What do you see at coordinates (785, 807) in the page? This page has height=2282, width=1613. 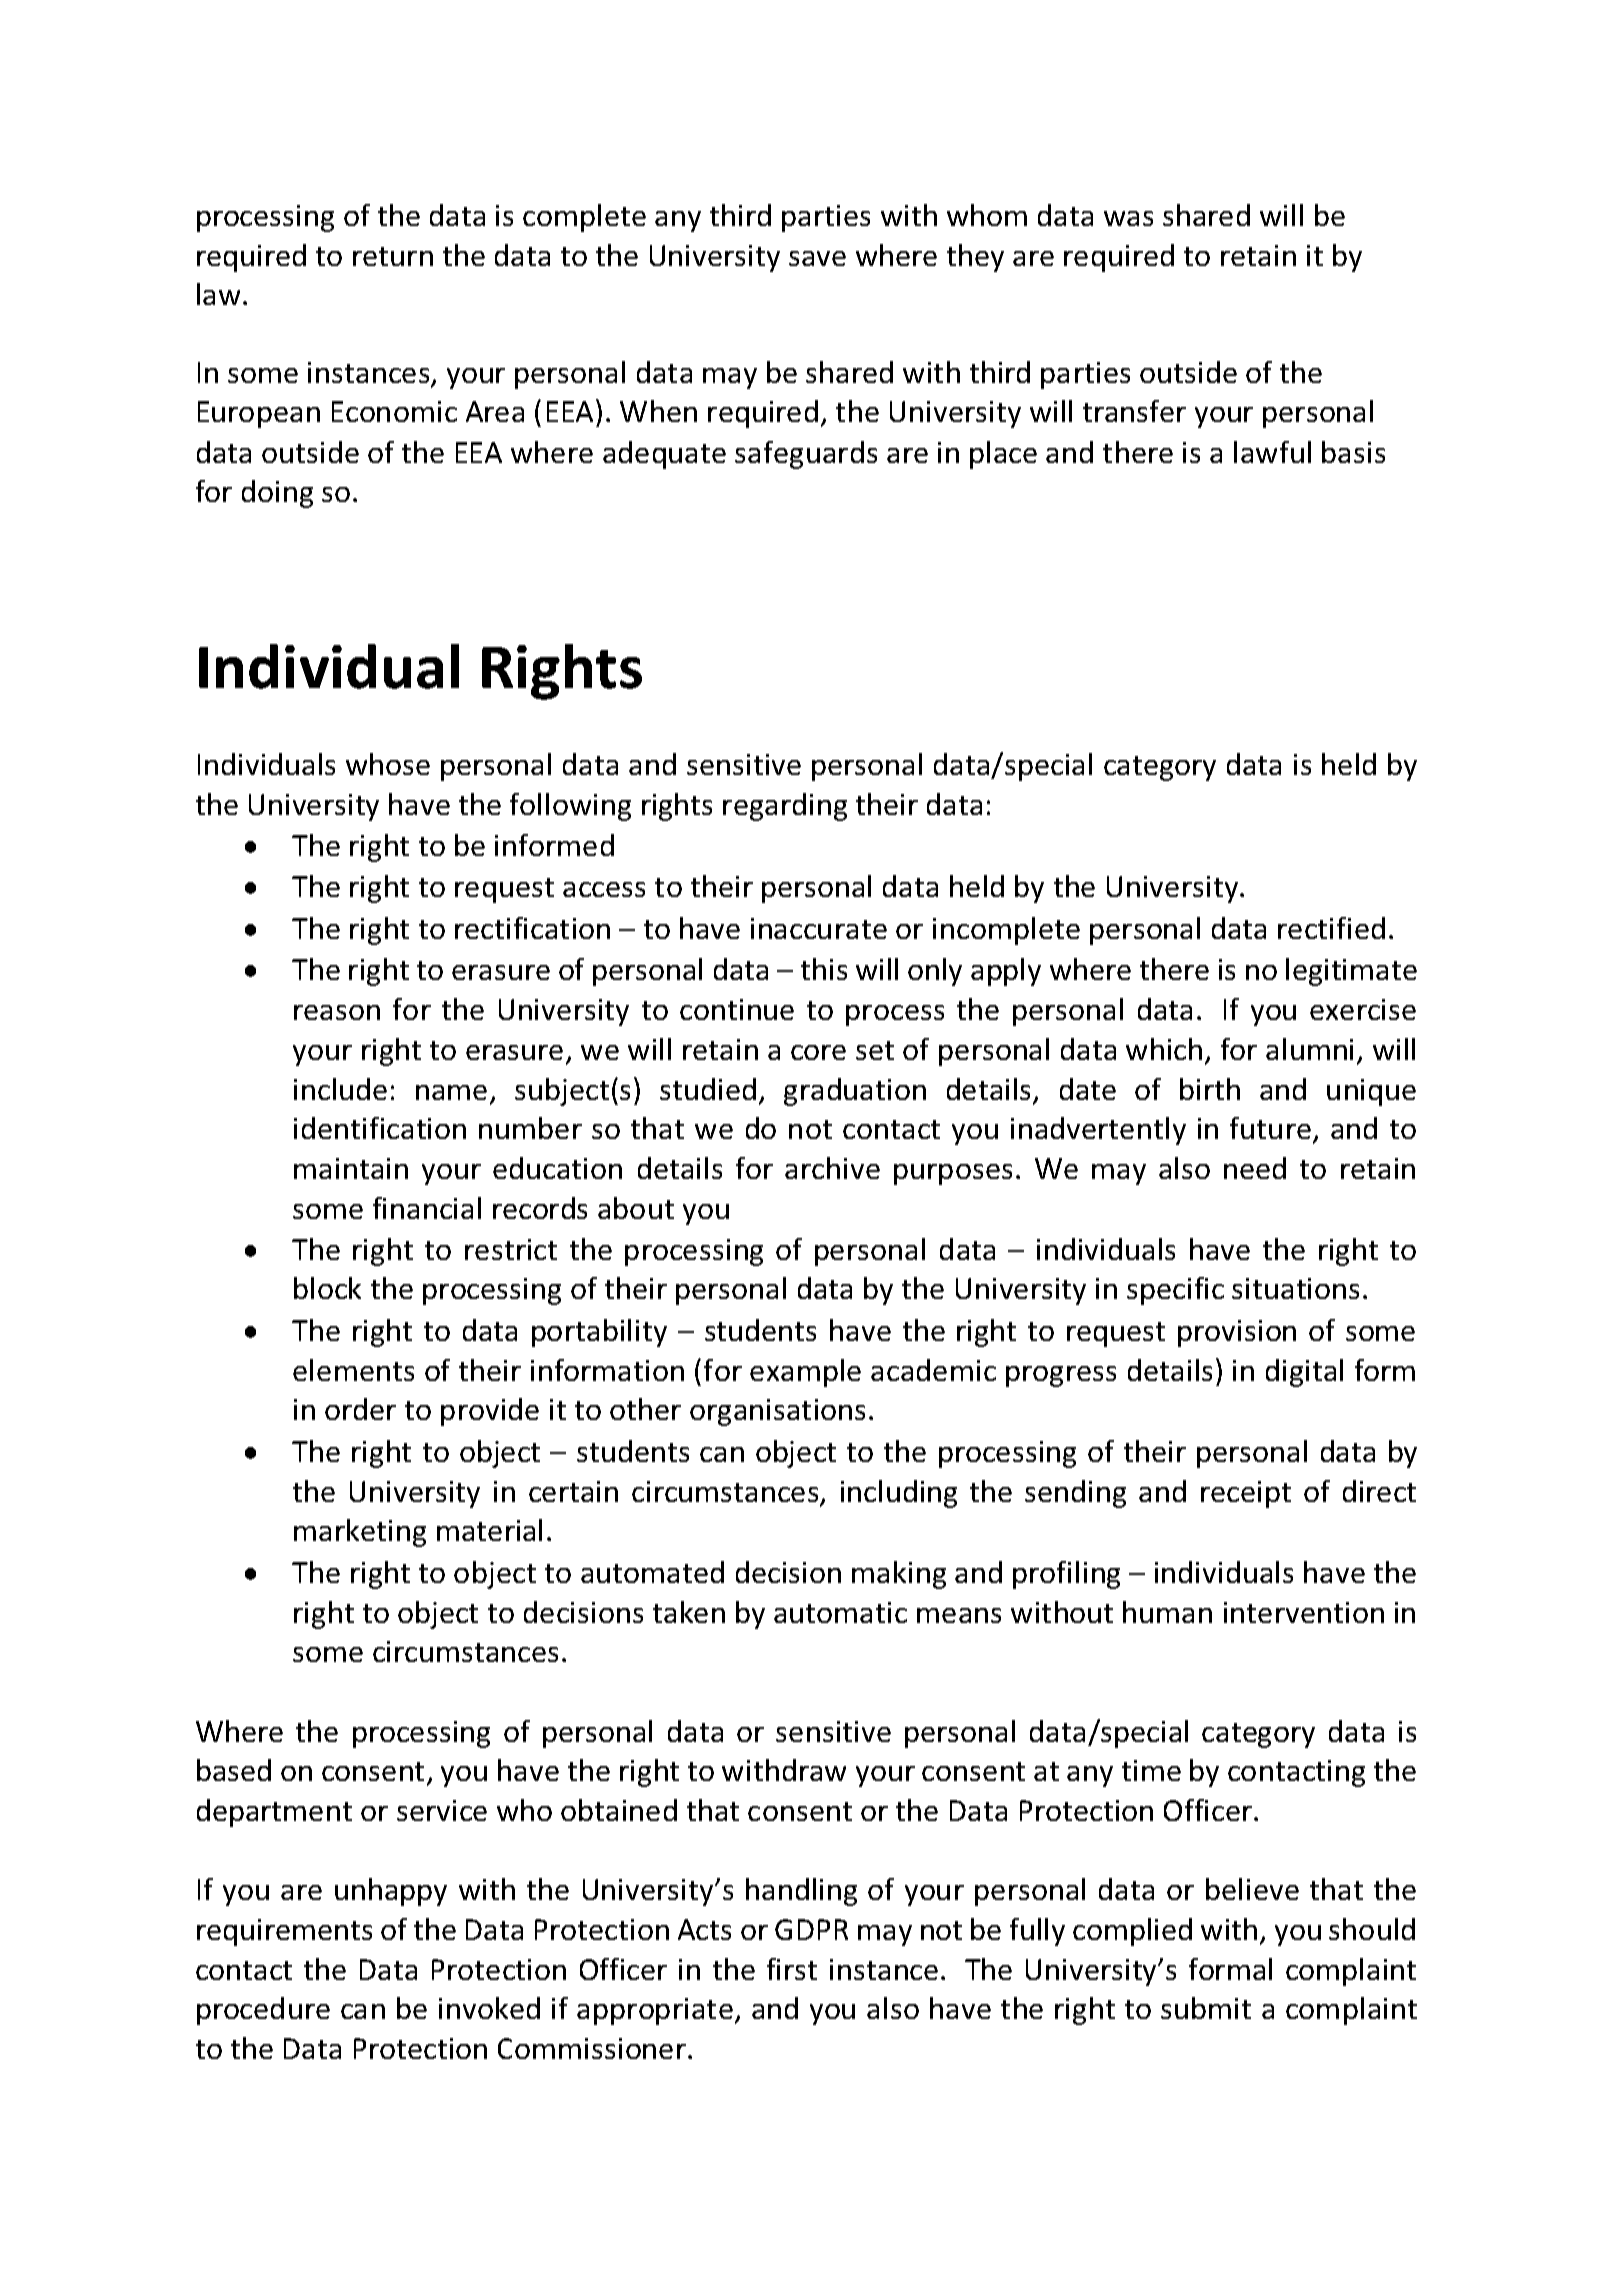 I see `regarding` at bounding box center [785, 807].
